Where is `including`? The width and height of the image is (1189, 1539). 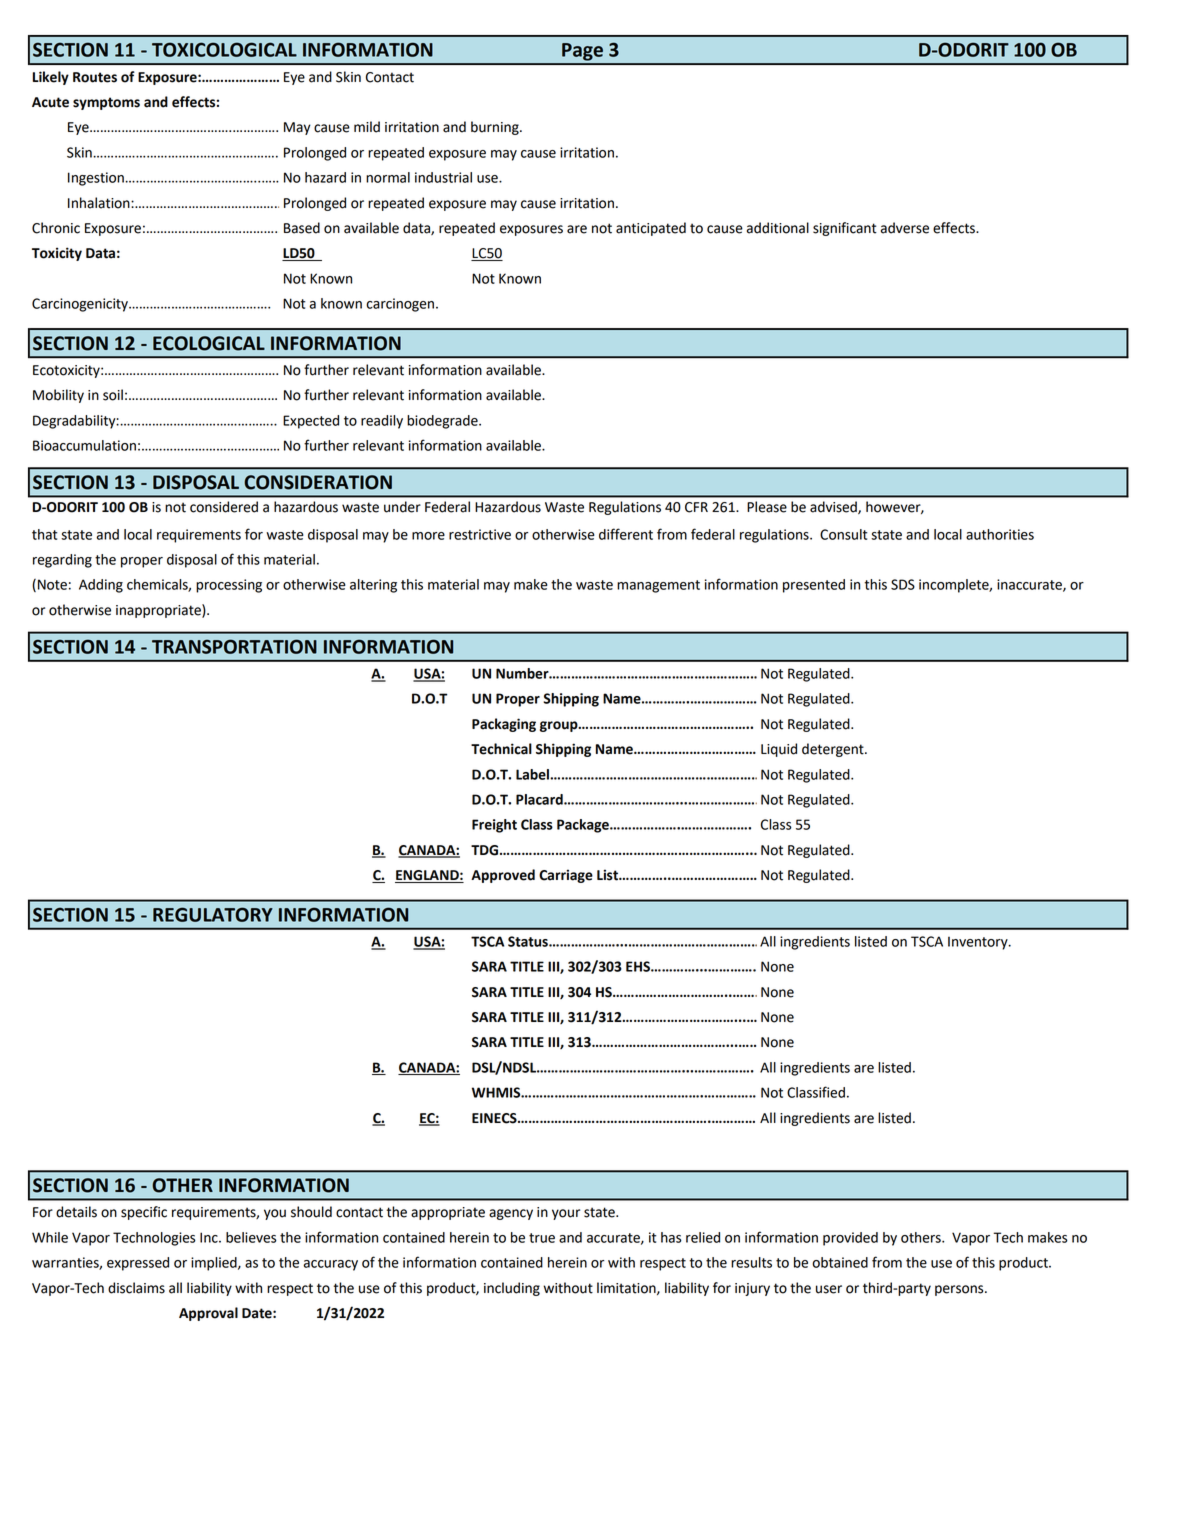 including is located at coordinates (512, 1289).
